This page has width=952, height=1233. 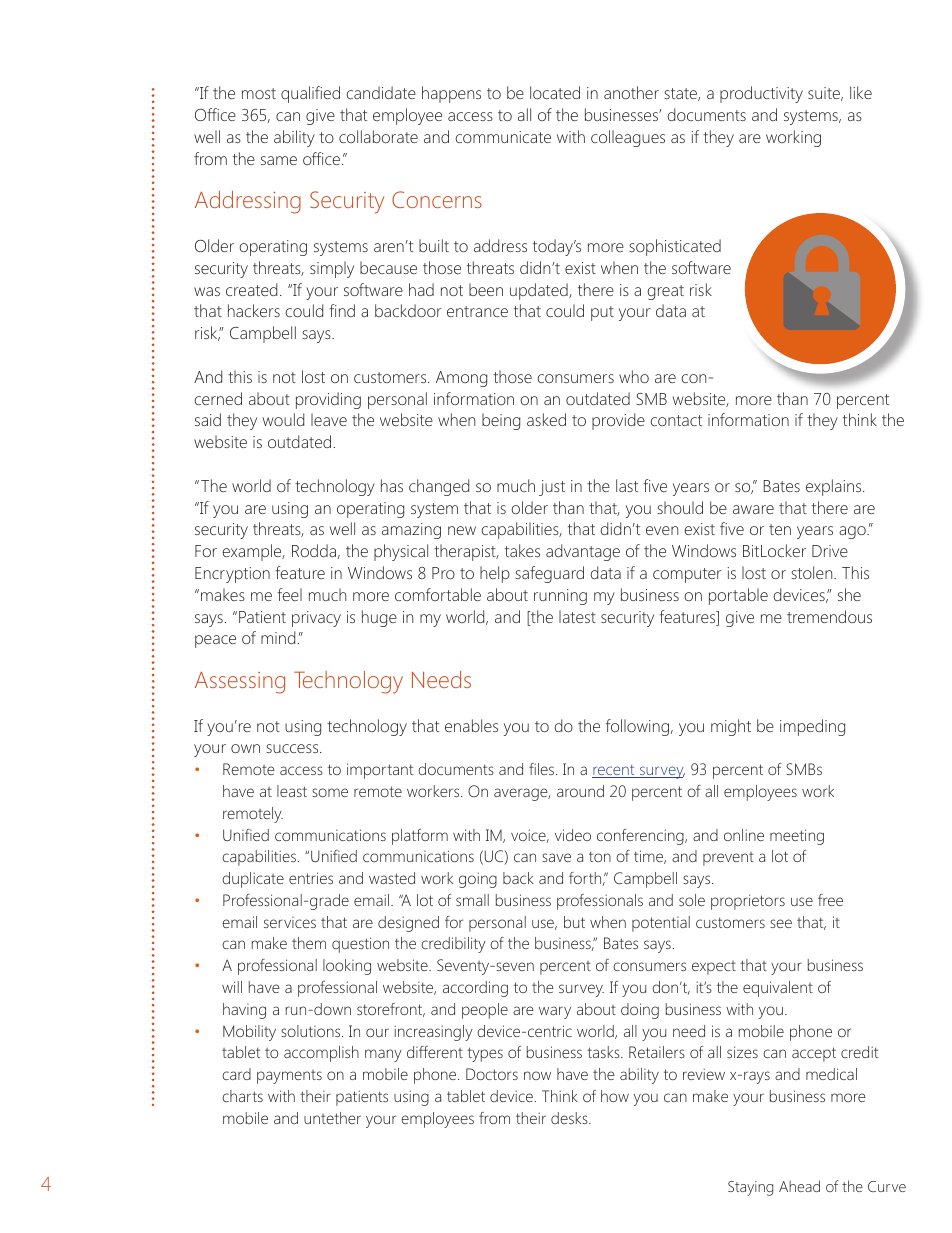 I want to click on qualified, so click(x=310, y=94).
